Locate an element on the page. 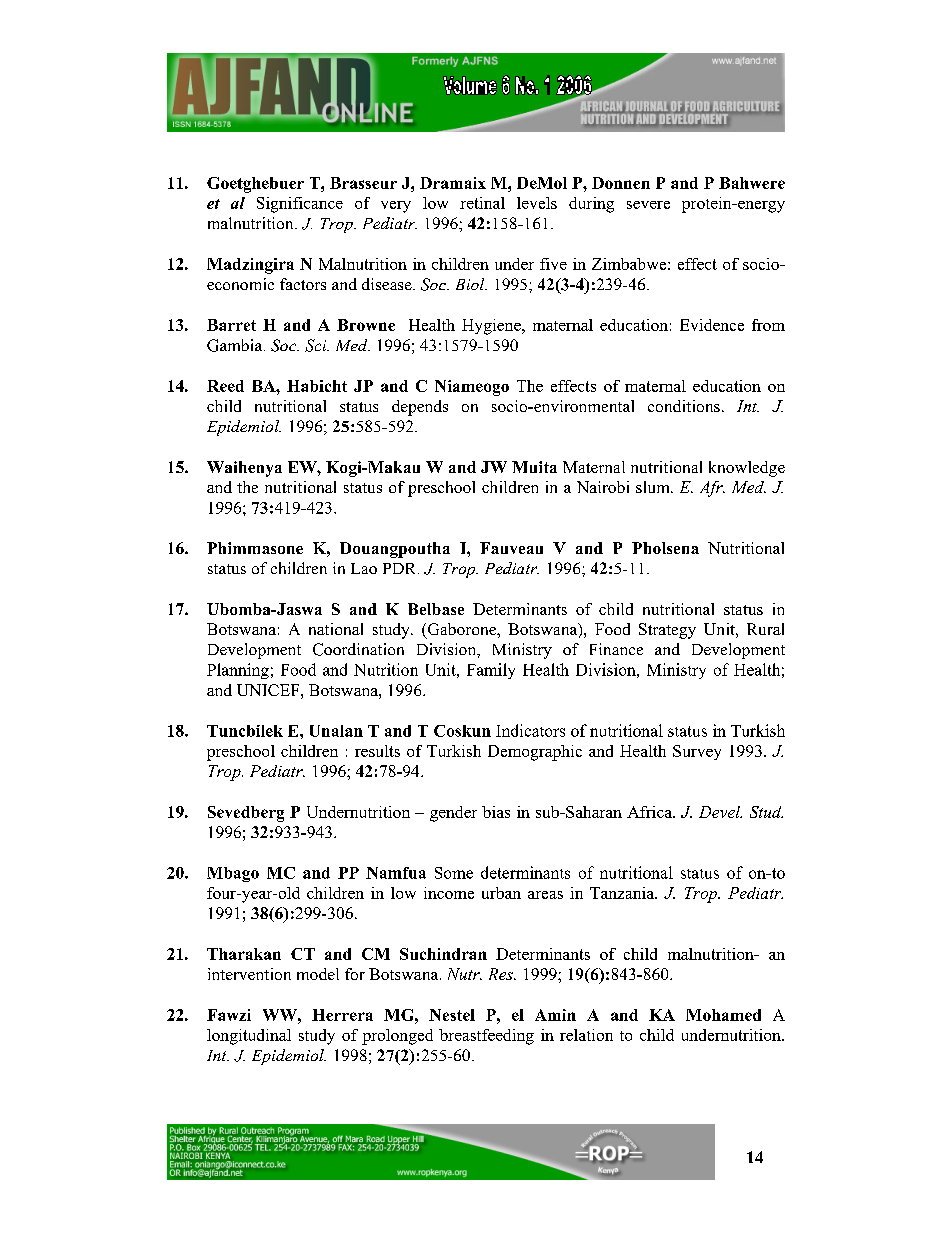 This page has height=1233, width=952. model is located at coordinates (318, 974).
